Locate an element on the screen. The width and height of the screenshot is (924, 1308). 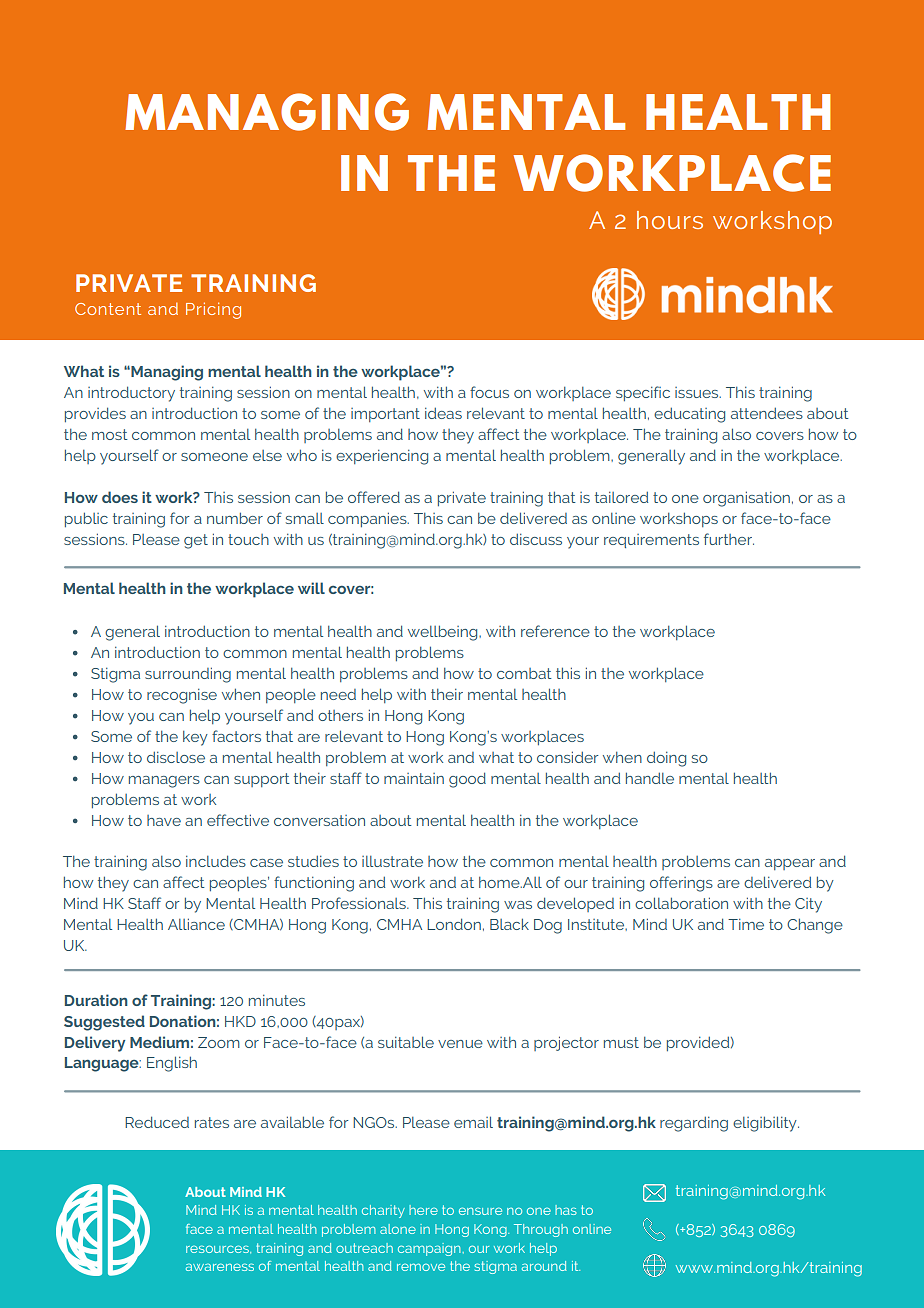
awareness is located at coordinates (220, 1267).
